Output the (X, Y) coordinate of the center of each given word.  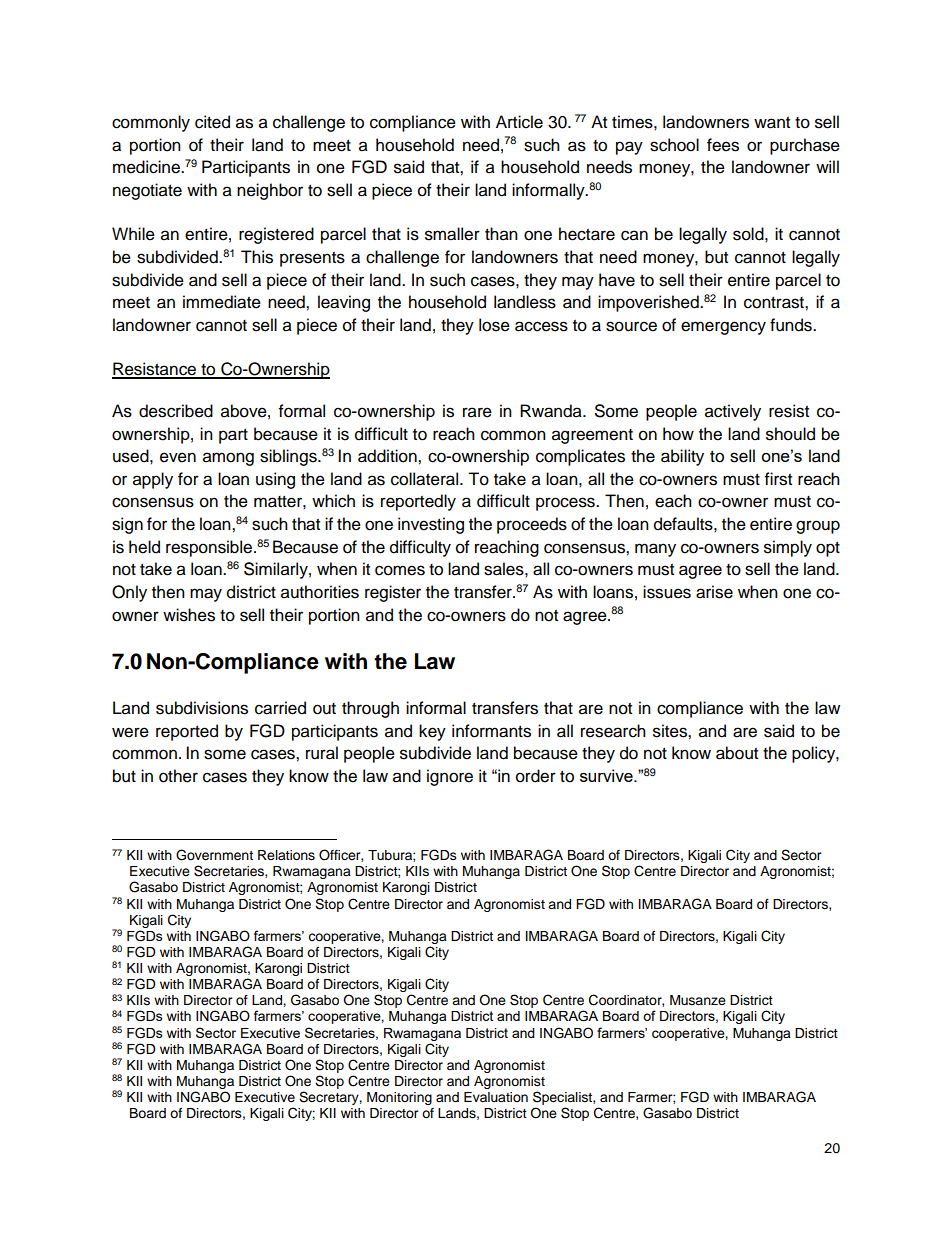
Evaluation (496, 1097)
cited (212, 122)
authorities (320, 592)
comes (400, 570)
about (737, 753)
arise (714, 592)
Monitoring (399, 1098)
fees (723, 145)
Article (519, 122)
